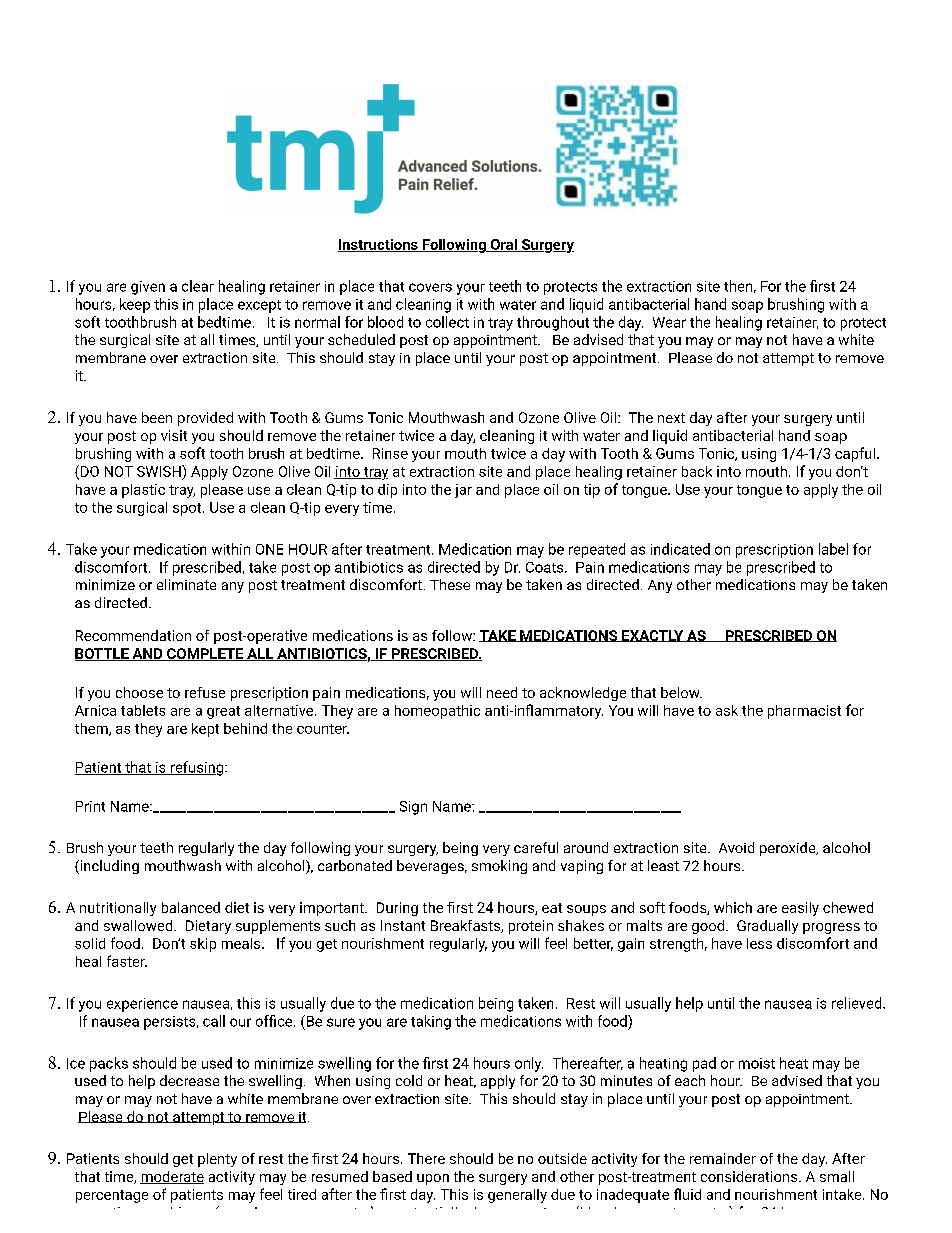 This screenshot has height=1233, width=952. Describe the element at coordinates (759, 943) in the screenshot. I see `less` at that location.
